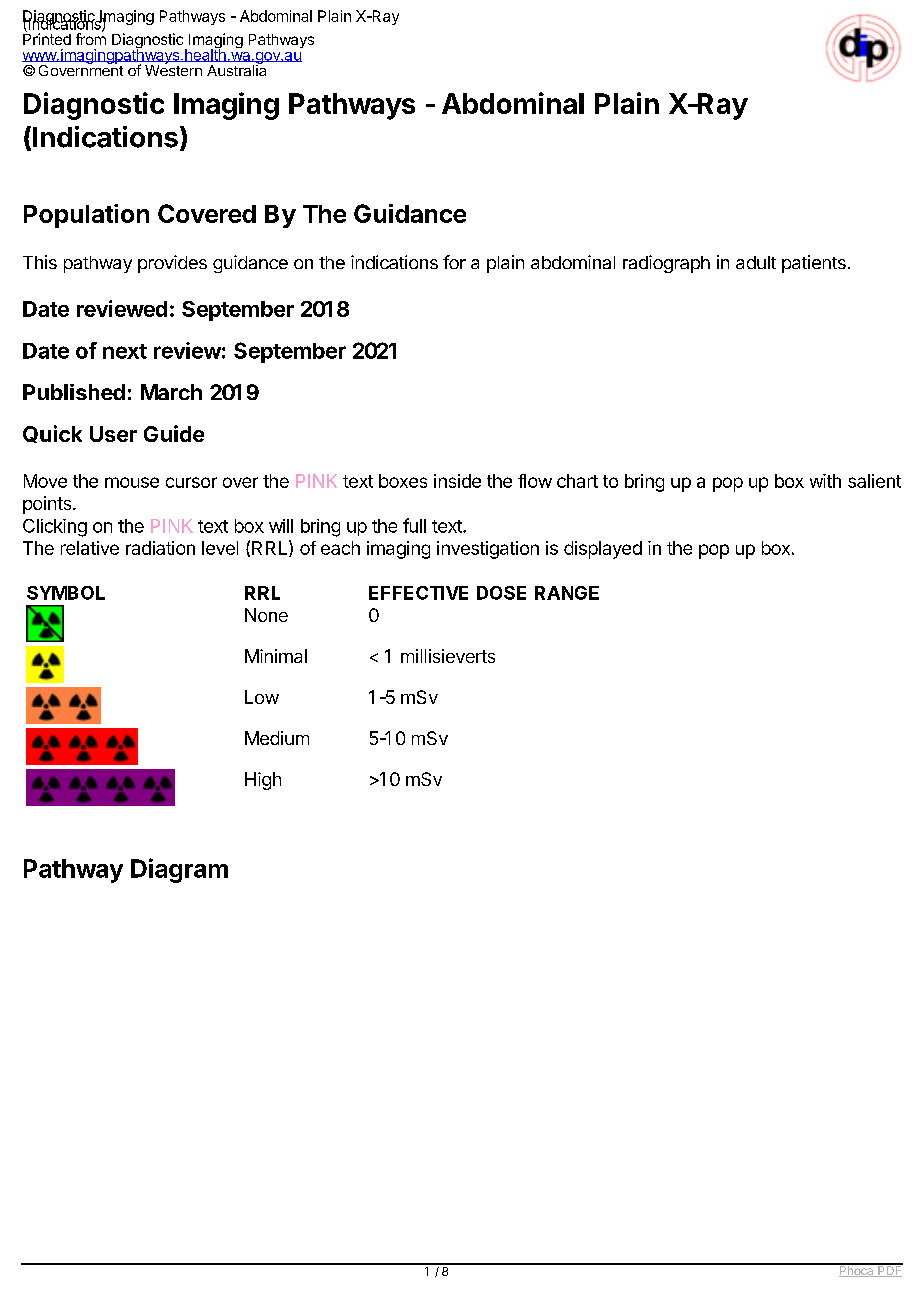 Image resolution: width=924 pixels, height=1308 pixels. I want to click on next, so click(125, 351).
